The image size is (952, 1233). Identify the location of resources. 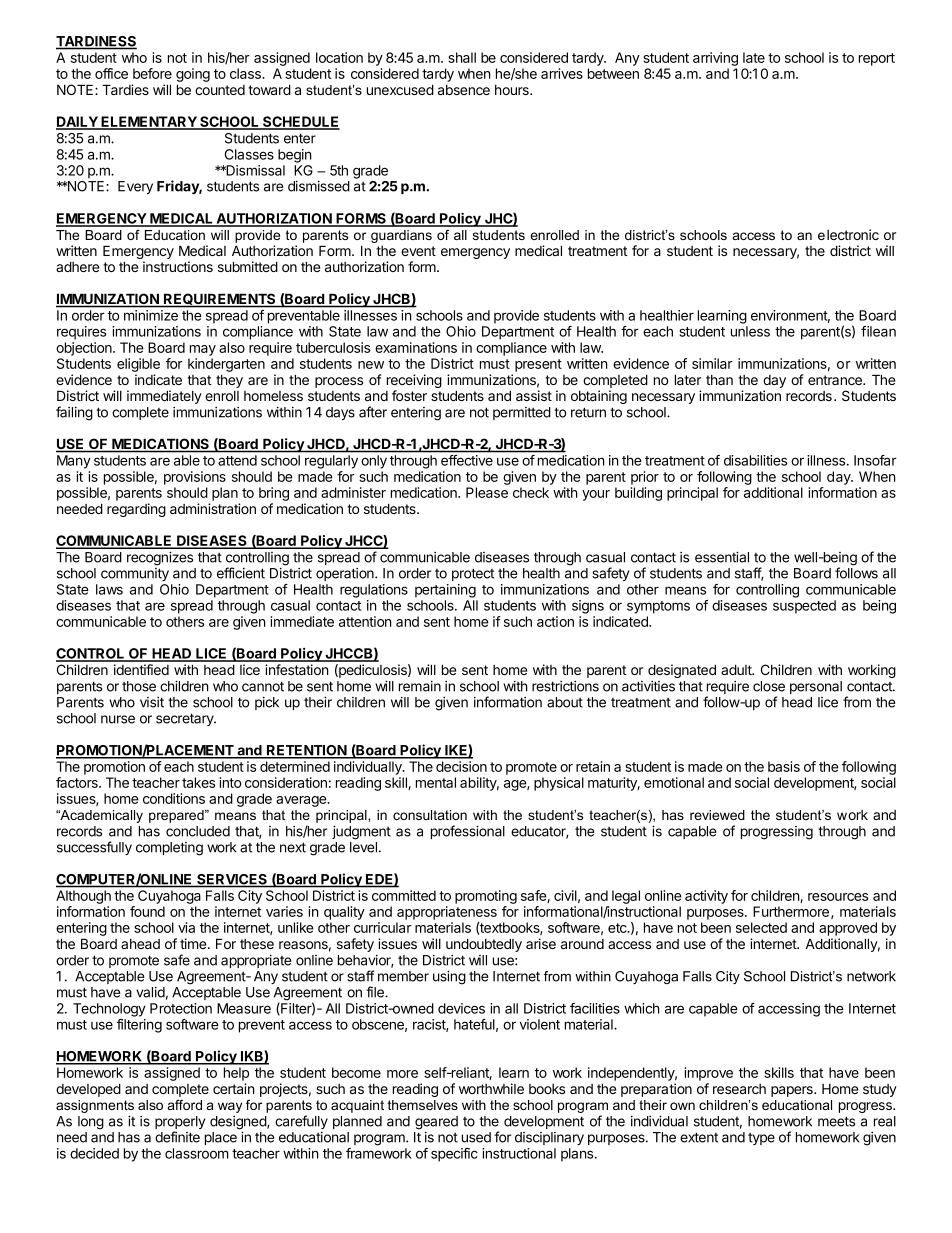
(838, 897).
